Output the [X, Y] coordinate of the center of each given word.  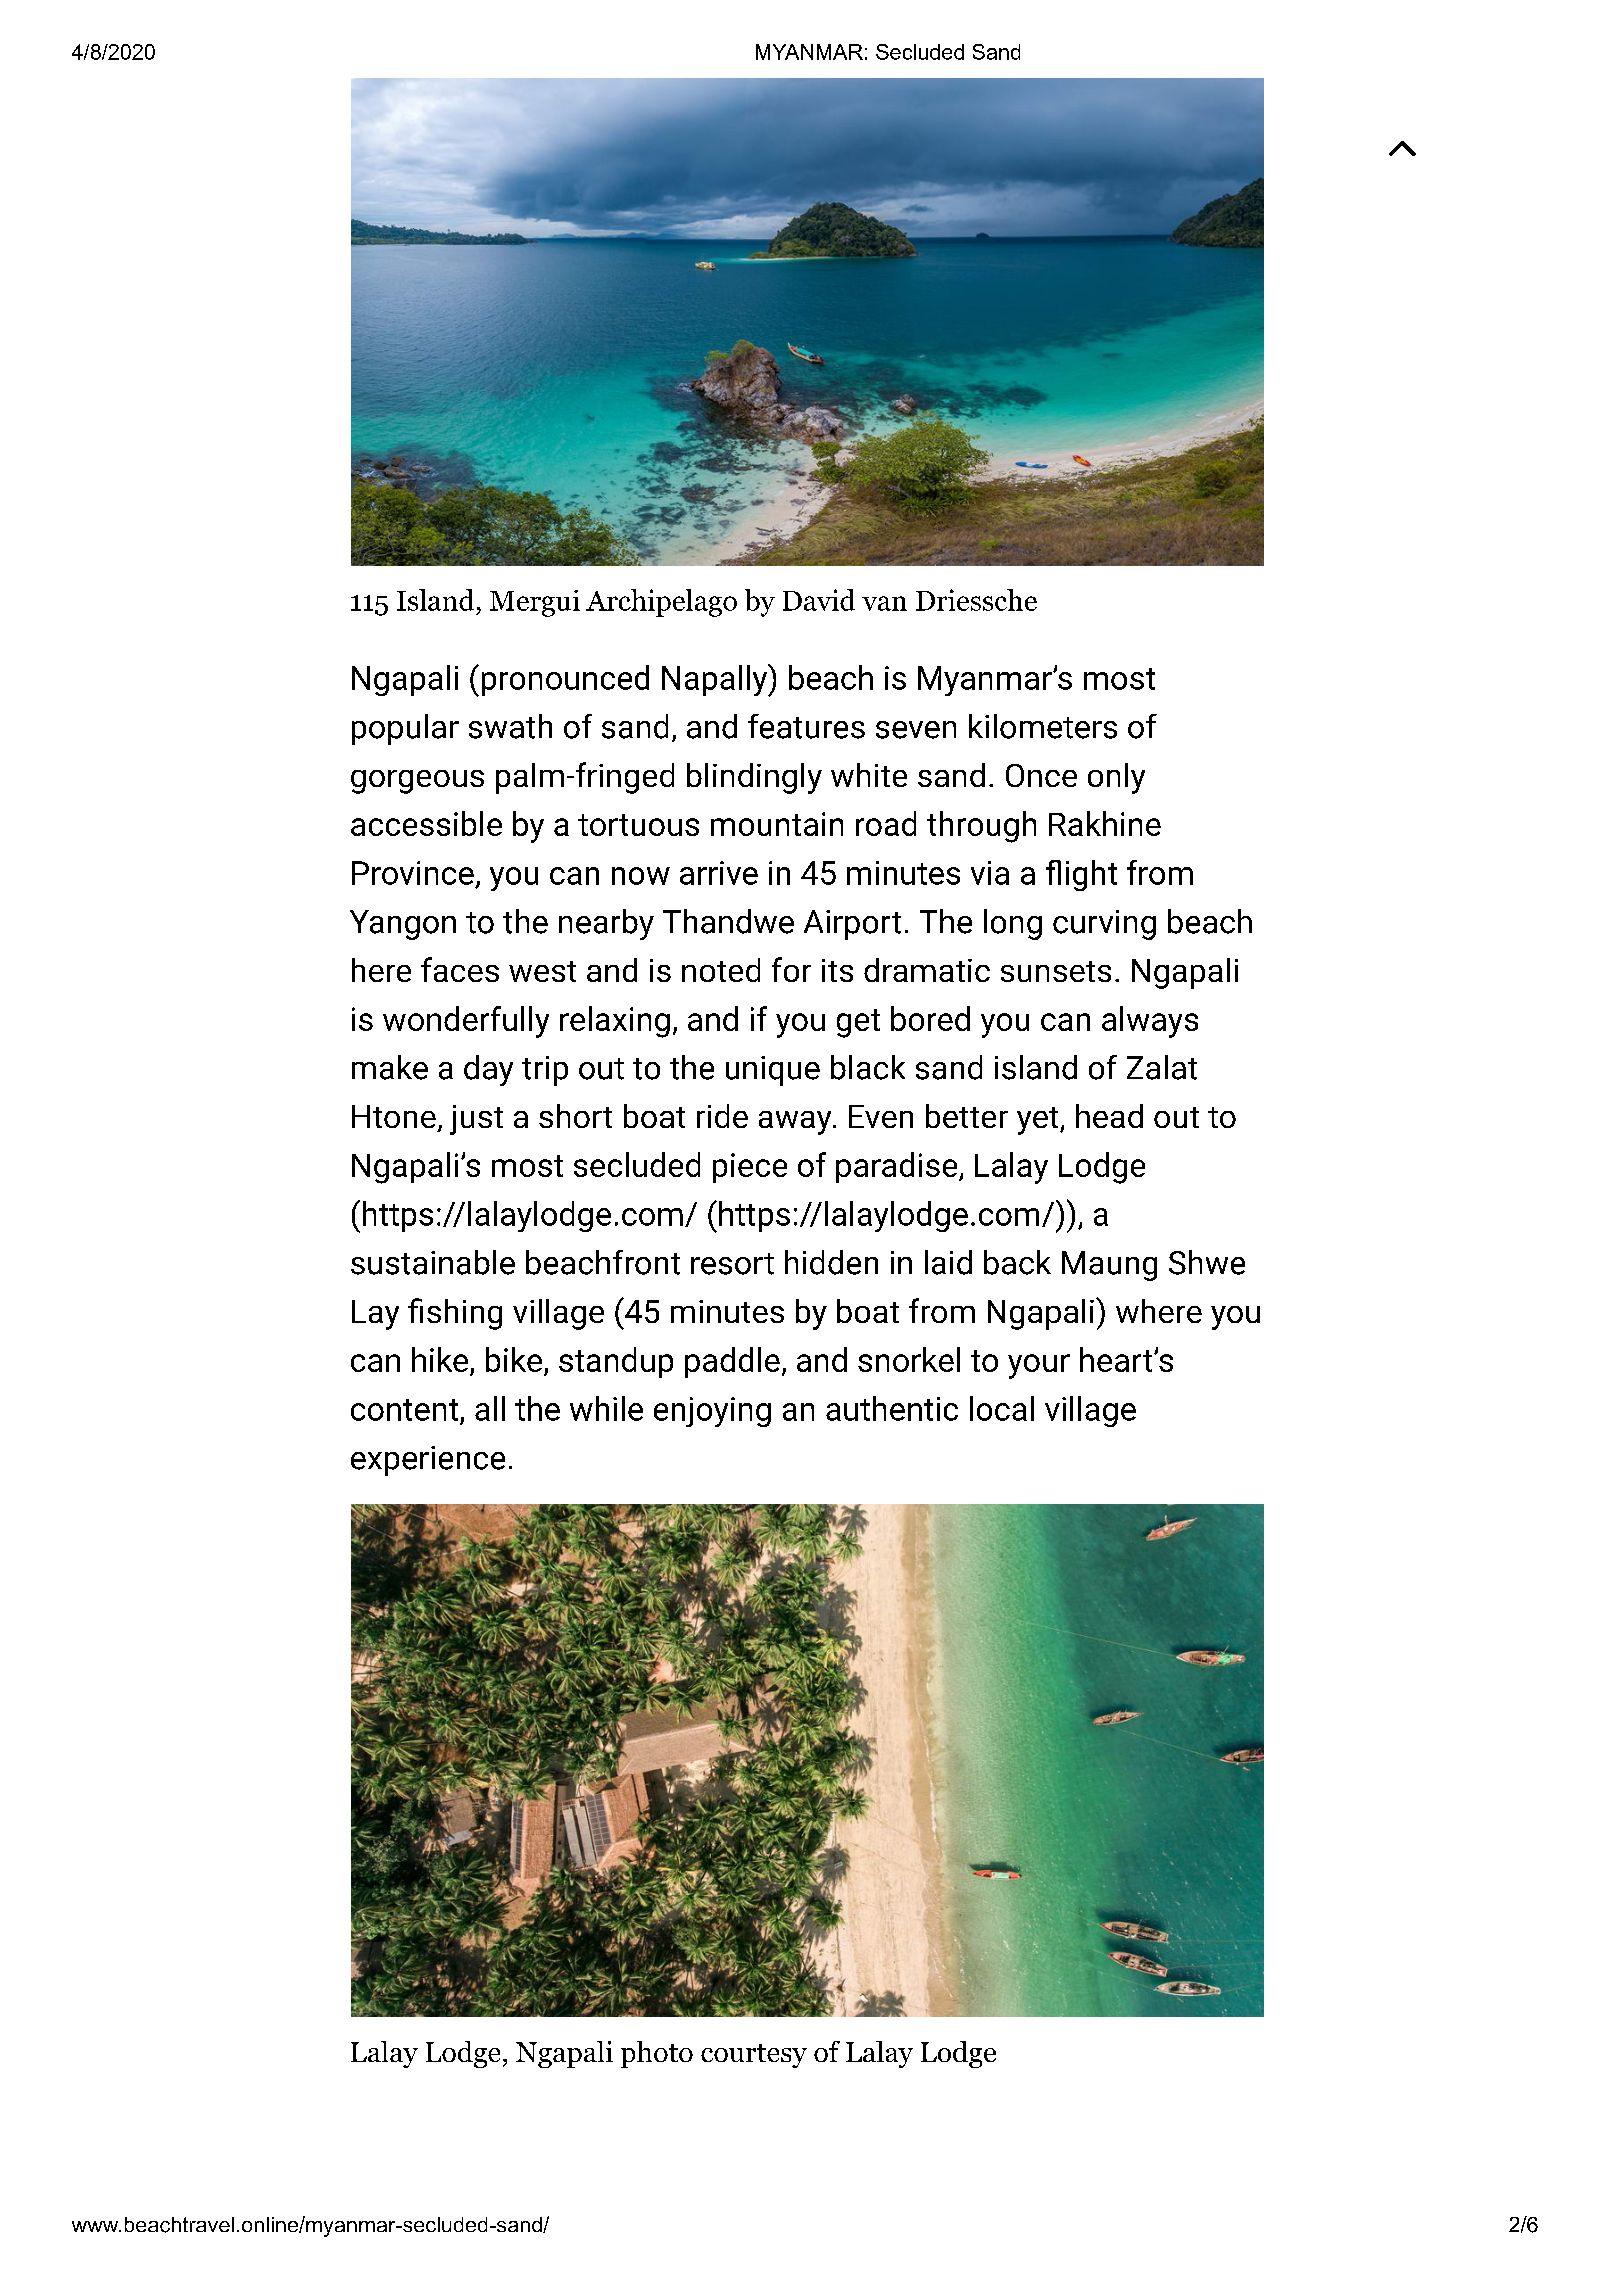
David [819, 600]
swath [510, 726]
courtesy [754, 2056]
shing [464, 1314]
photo [657, 2054]
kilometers [1043, 726]
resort [732, 1264]
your [1039, 1366]
